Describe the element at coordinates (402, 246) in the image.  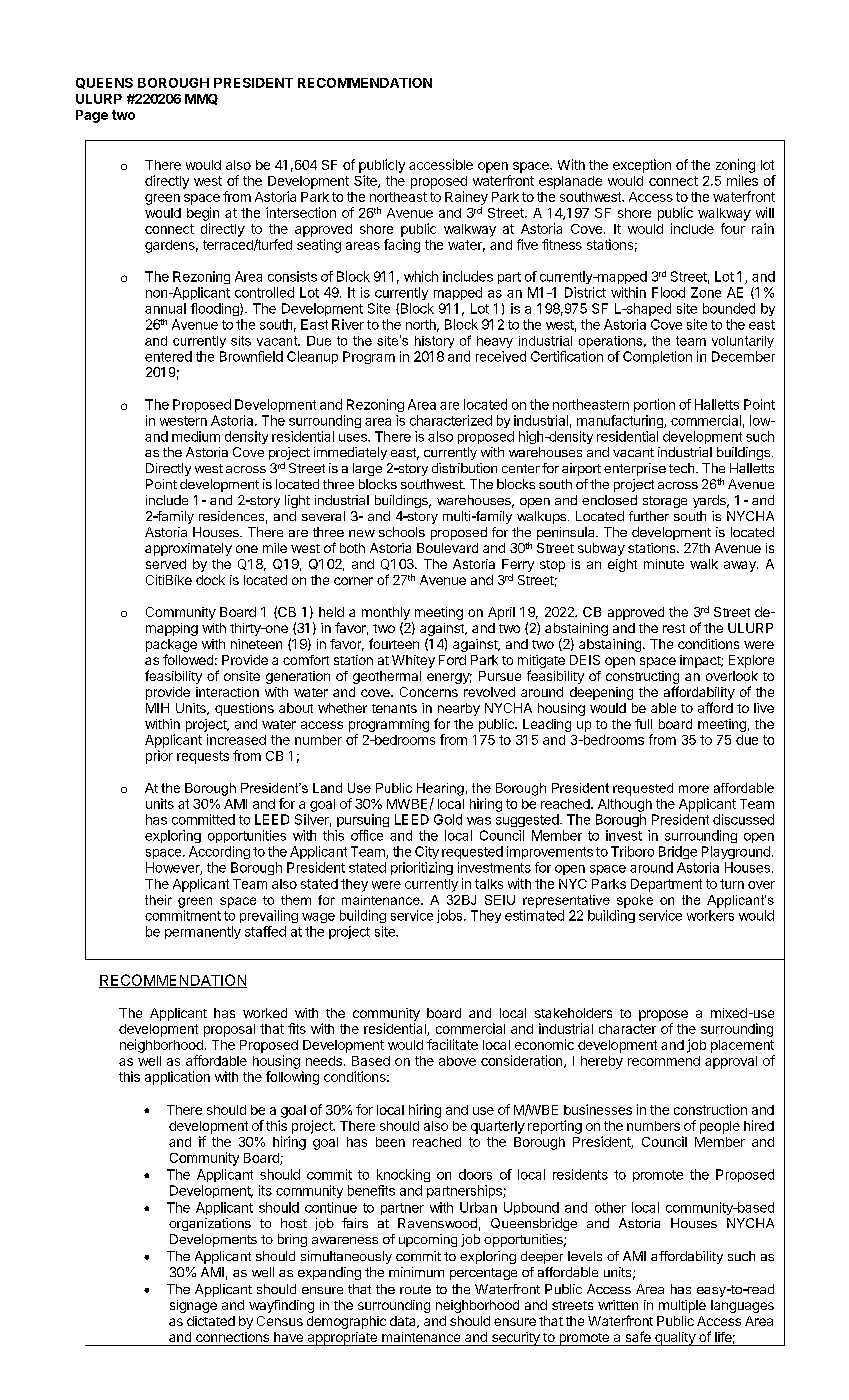
I see `facing` at that location.
